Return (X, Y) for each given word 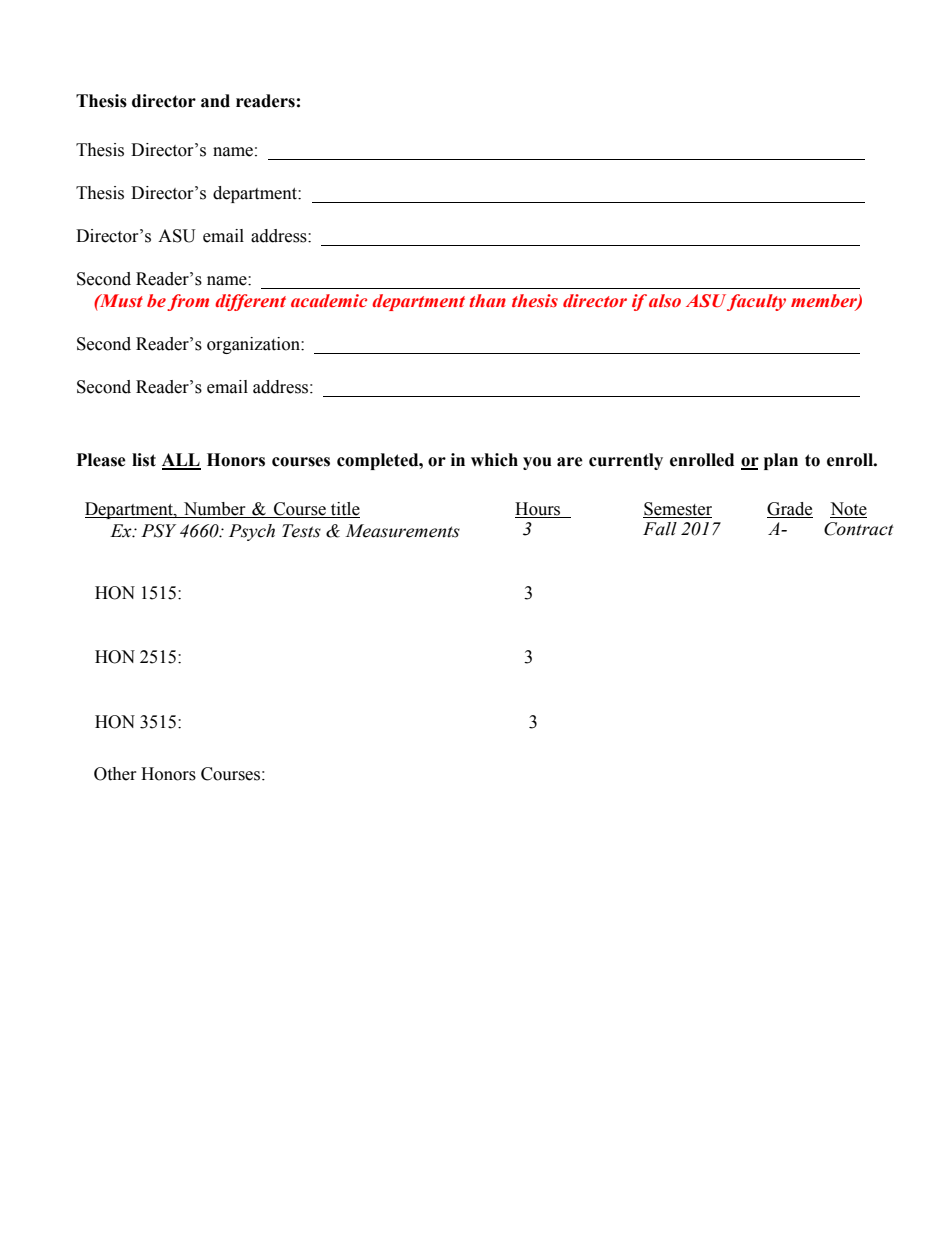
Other (115, 774)
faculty (756, 302)
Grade (790, 510)
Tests (301, 531)
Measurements (402, 531)
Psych (252, 532)
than (487, 300)
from (188, 302)
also (665, 300)
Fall (660, 529)
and (215, 101)
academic (329, 301)
